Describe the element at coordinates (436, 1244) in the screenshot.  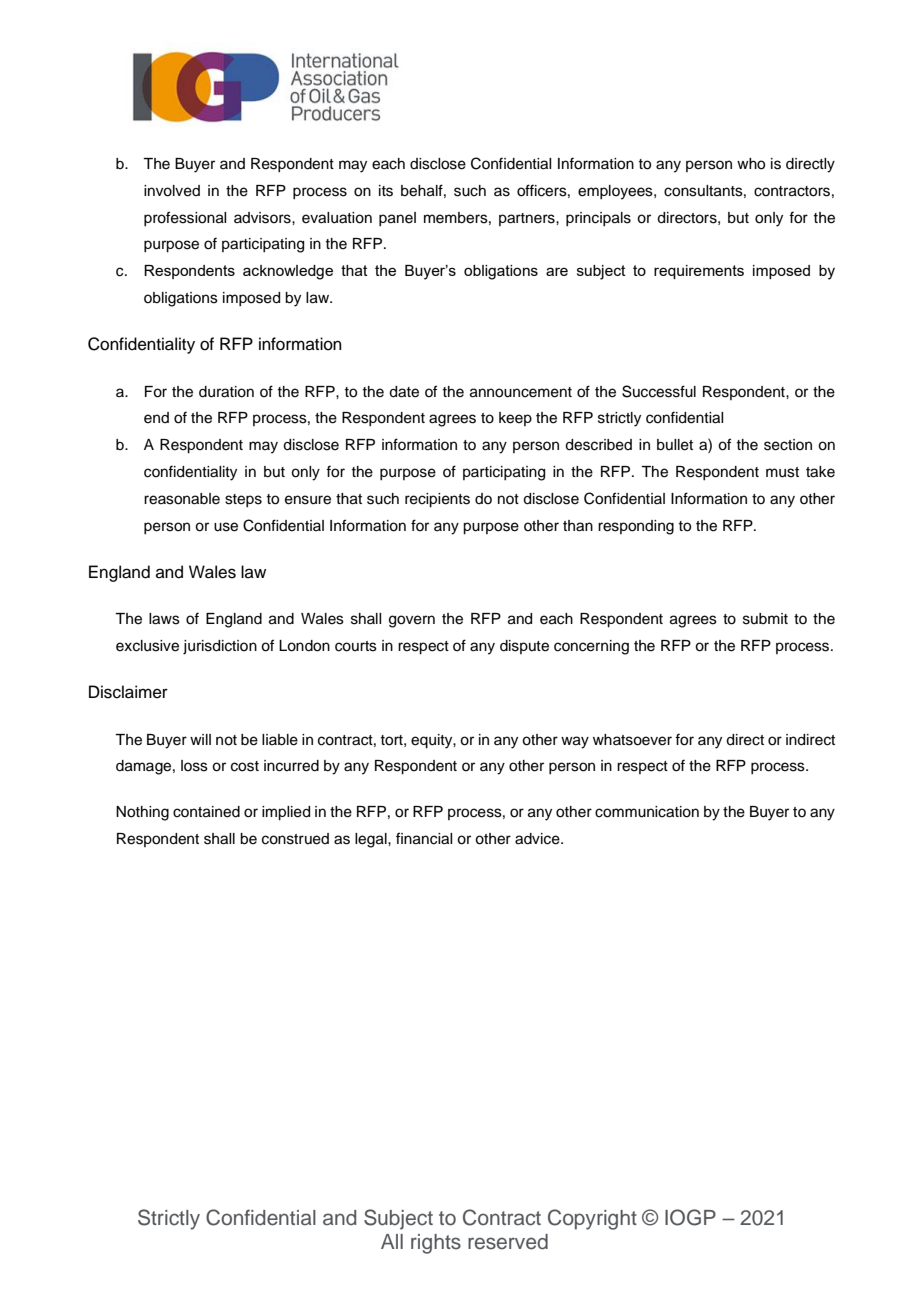
I see `rights` at that location.
